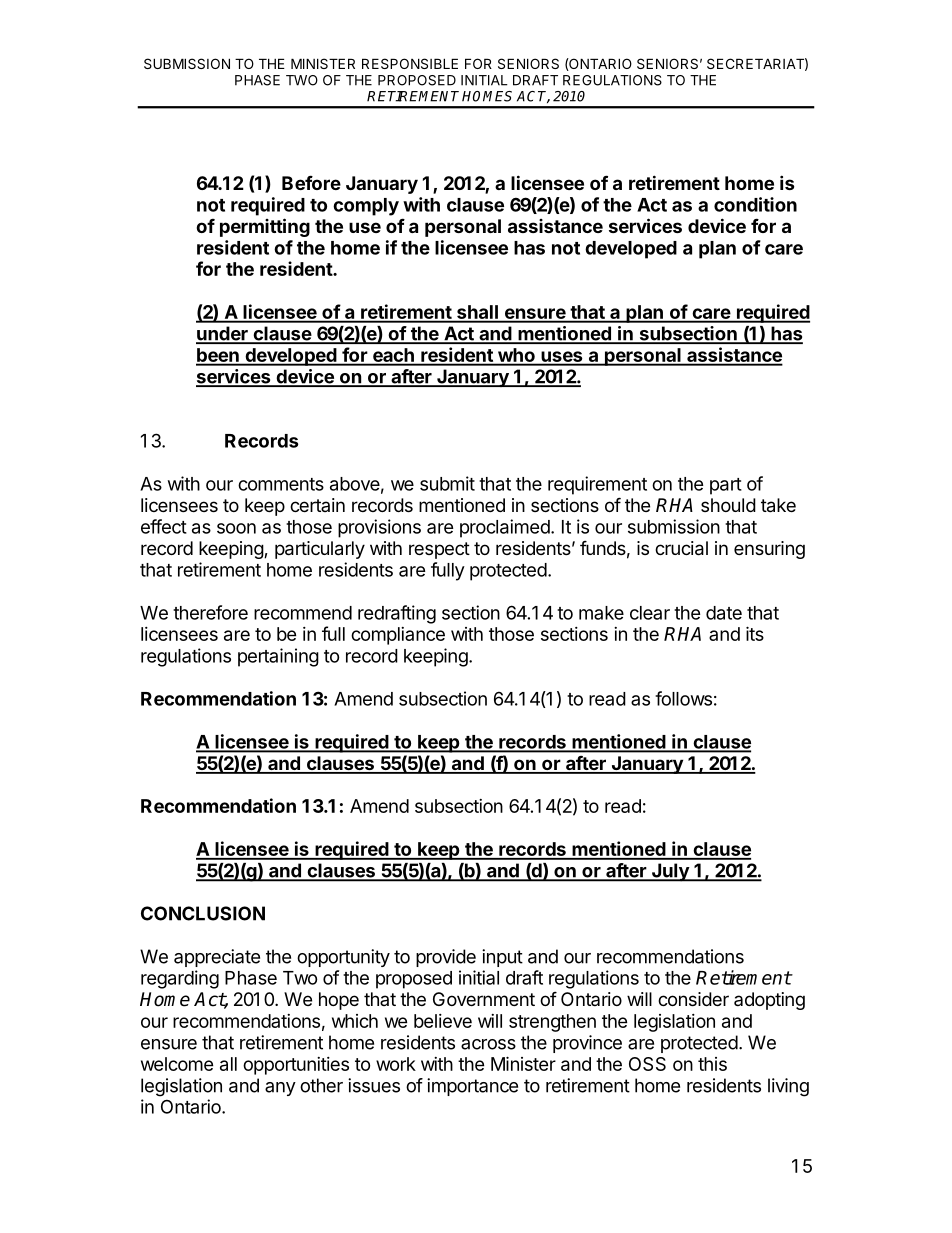 The width and height of the screenshot is (952, 1233). Describe the element at coordinates (728, 505) in the screenshot. I see `should` at that location.
